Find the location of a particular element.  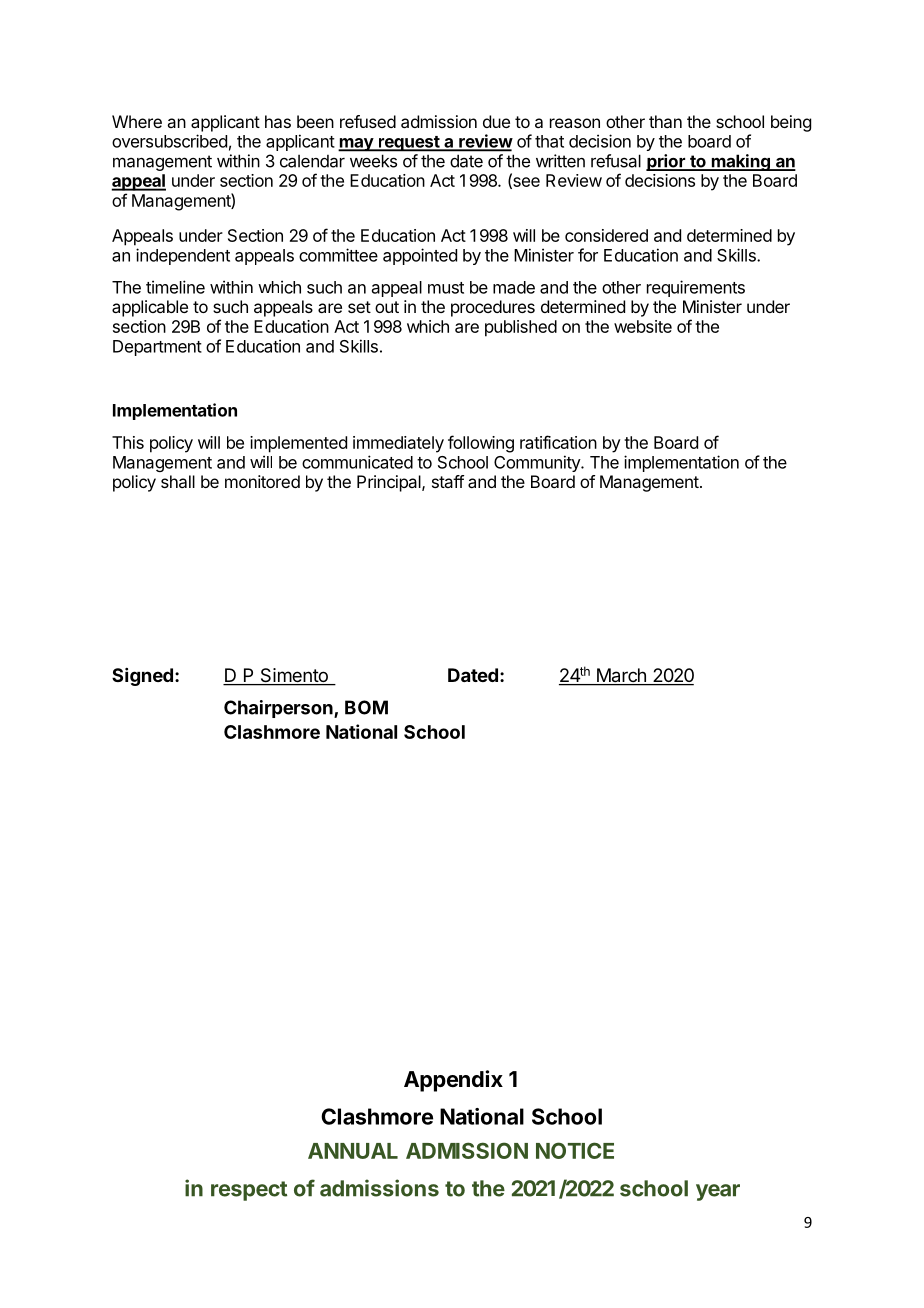

Chairperson is located at coordinates (279, 709).
